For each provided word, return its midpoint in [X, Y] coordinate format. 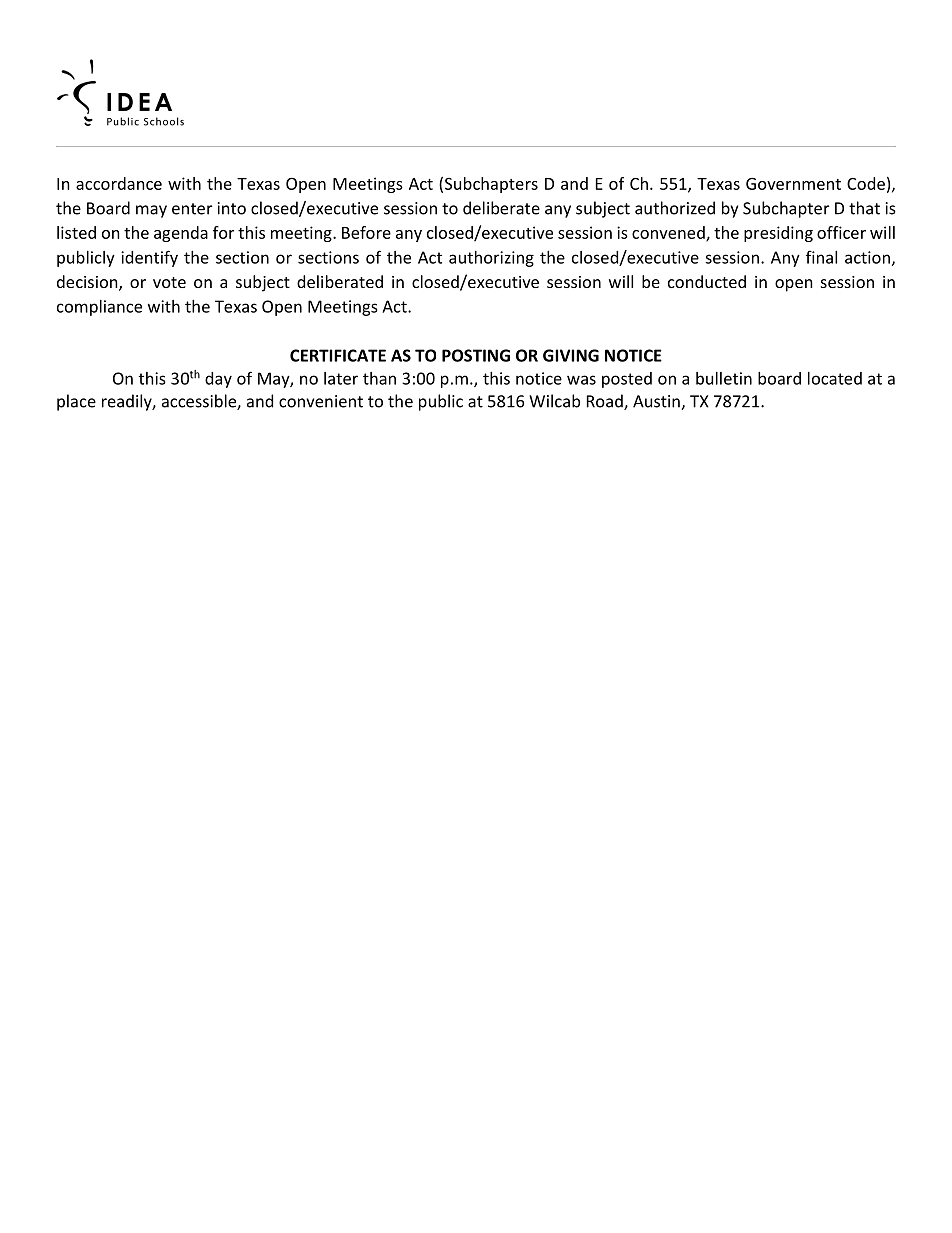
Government [793, 184]
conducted [707, 281]
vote [169, 282]
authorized [675, 208]
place [76, 402]
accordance [119, 183]
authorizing [491, 259]
